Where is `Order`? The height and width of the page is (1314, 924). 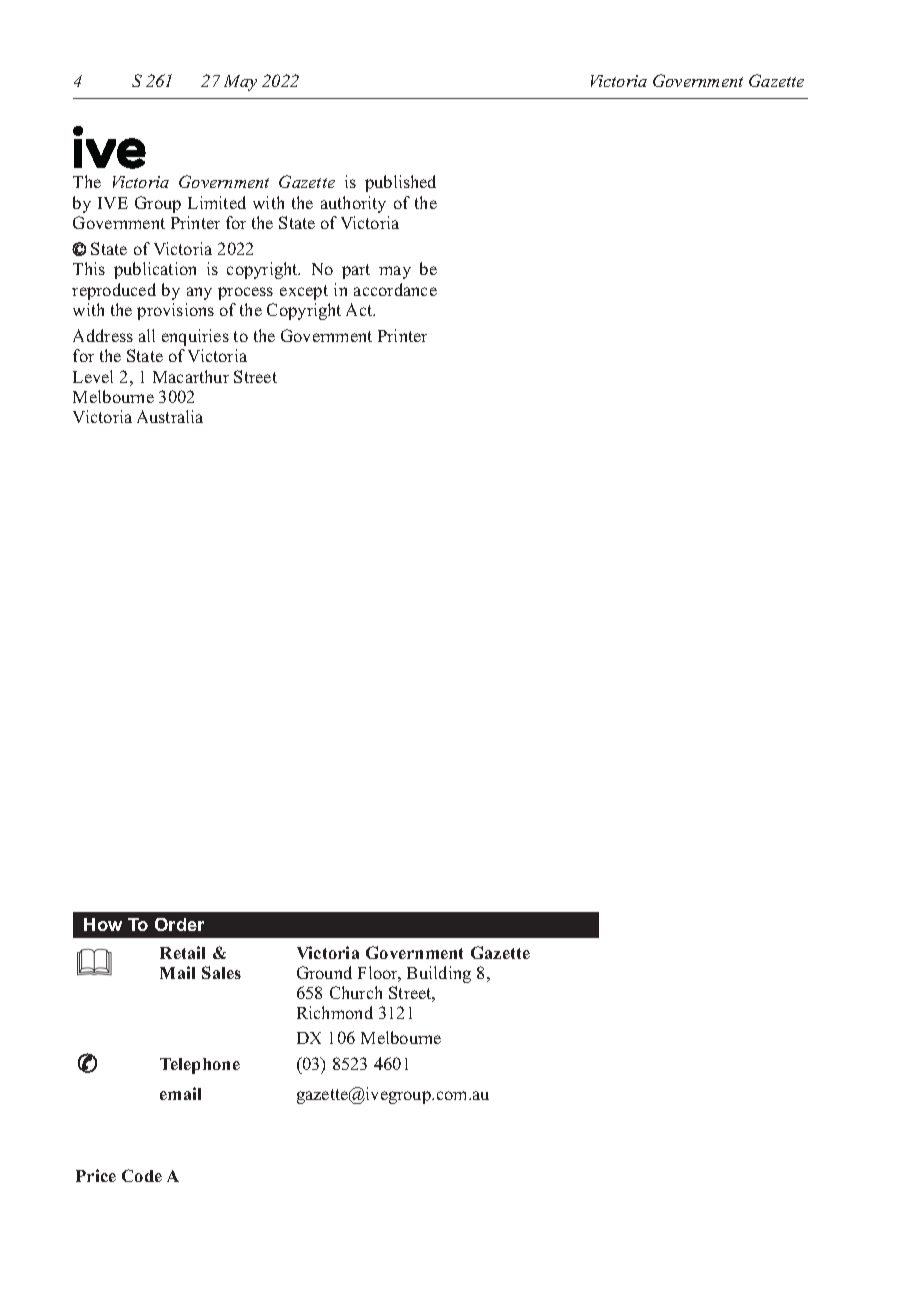 Order is located at coordinates (179, 924).
